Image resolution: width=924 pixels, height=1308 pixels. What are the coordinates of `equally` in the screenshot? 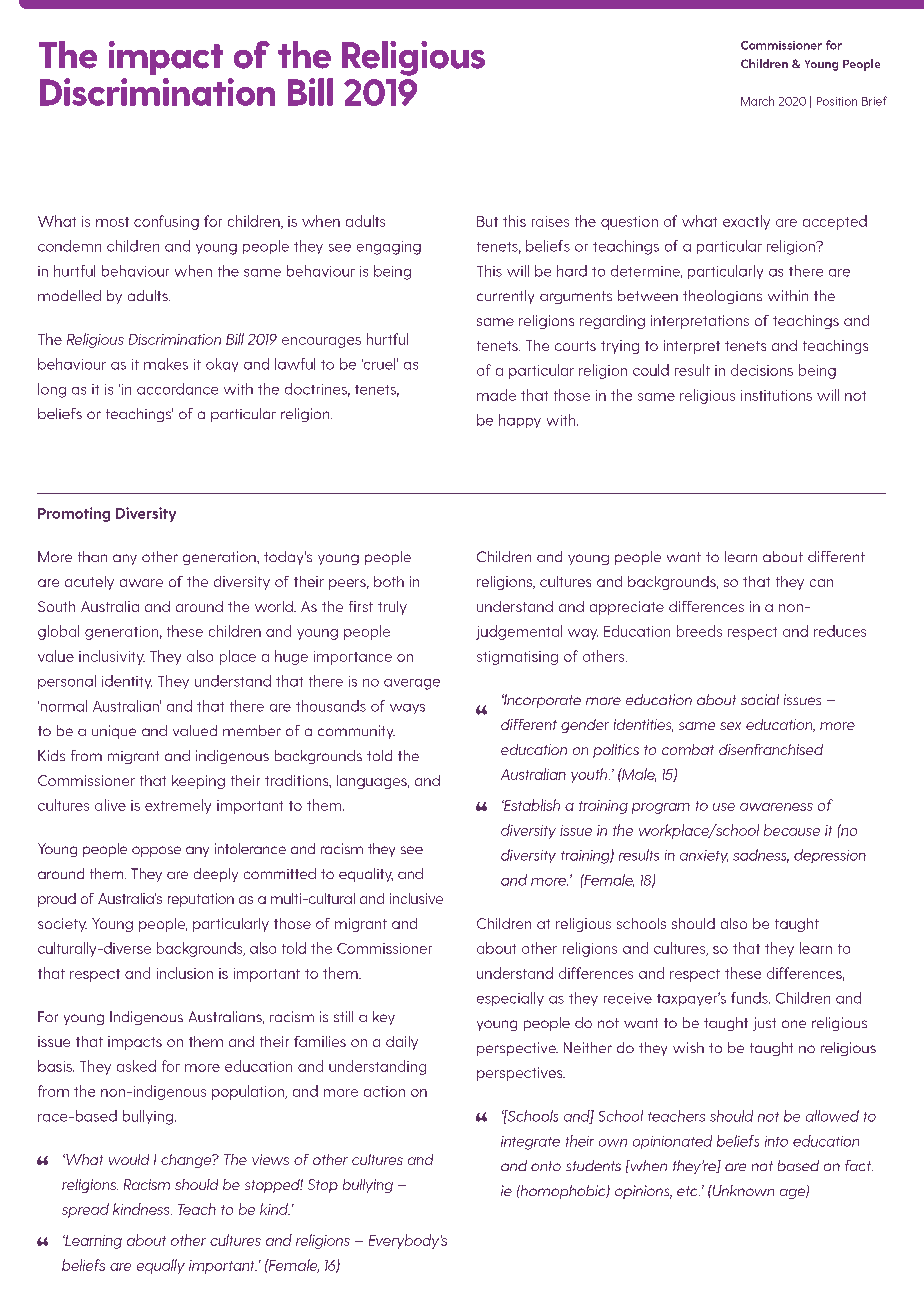 It's located at (161, 1266).
